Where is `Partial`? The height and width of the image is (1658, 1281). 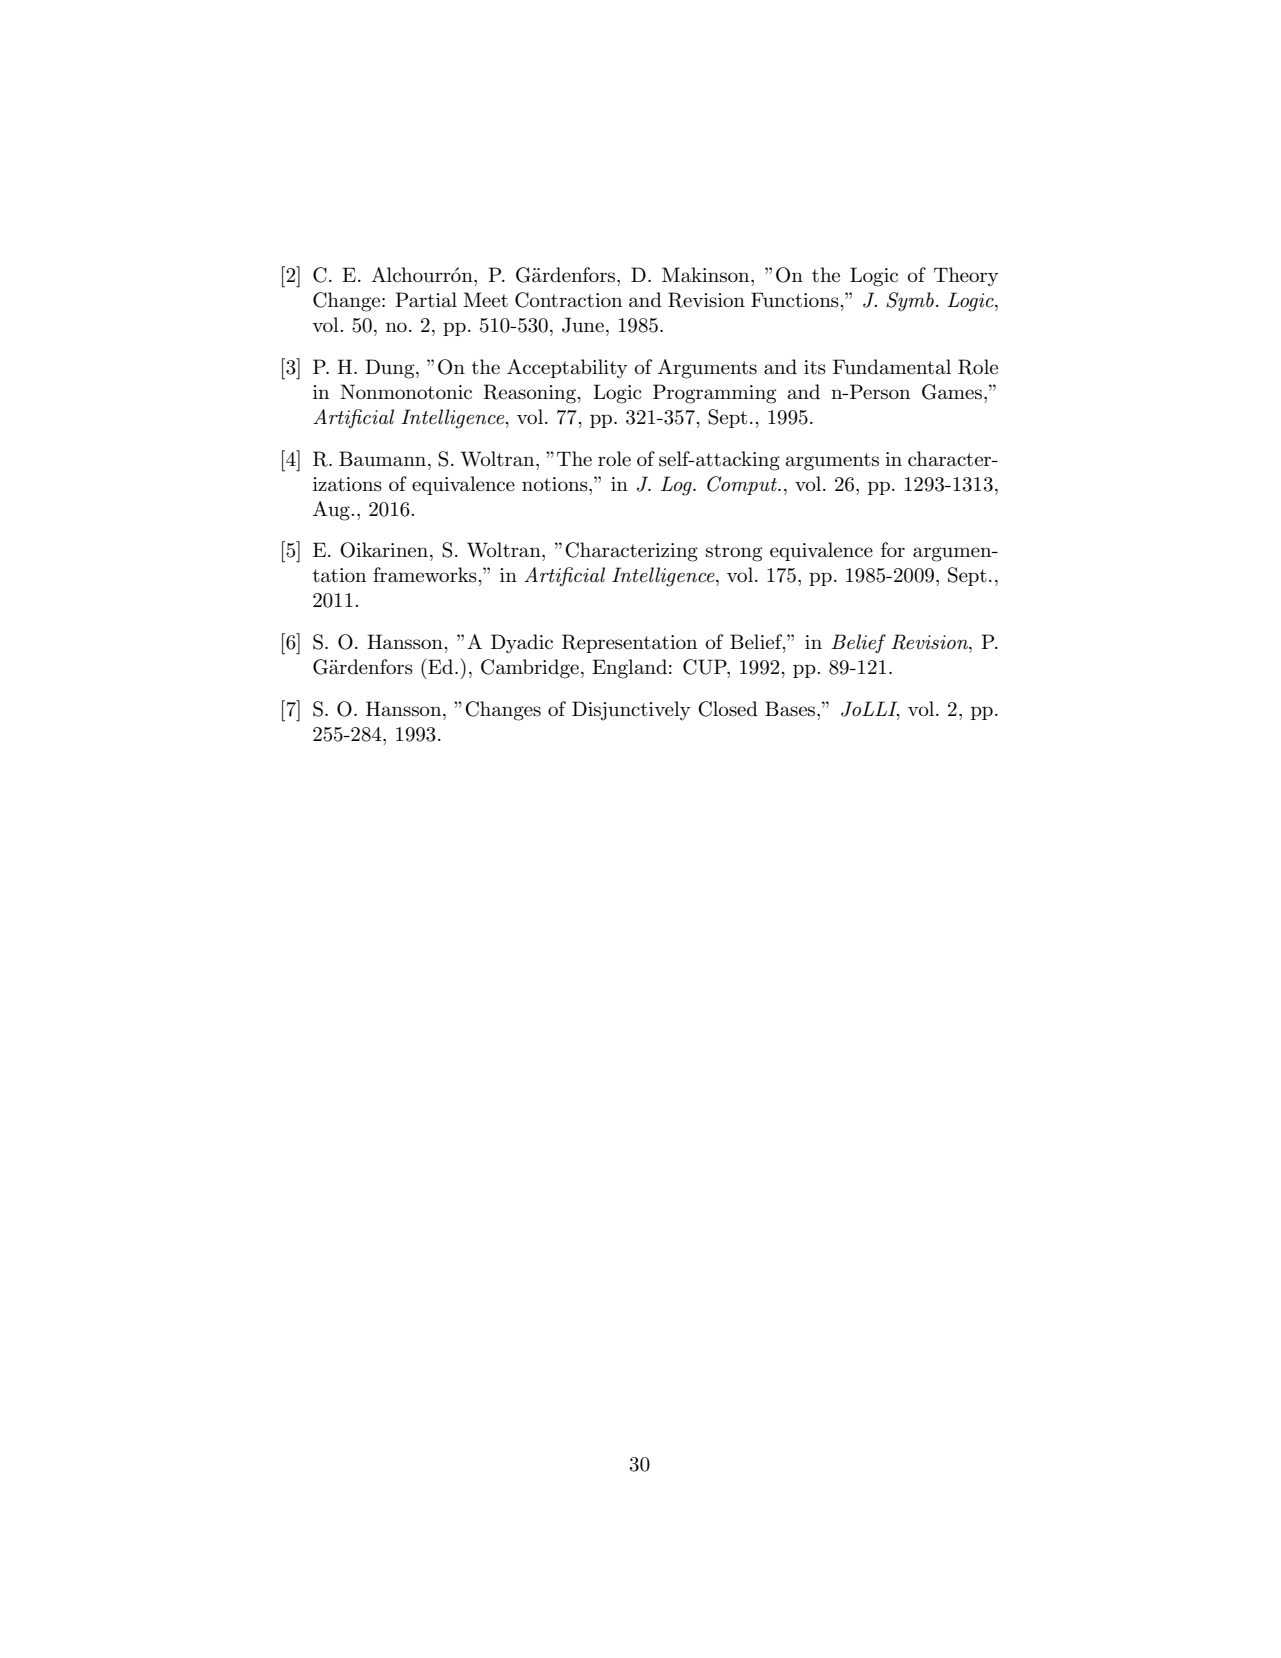 Partial is located at coordinates (426, 300).
